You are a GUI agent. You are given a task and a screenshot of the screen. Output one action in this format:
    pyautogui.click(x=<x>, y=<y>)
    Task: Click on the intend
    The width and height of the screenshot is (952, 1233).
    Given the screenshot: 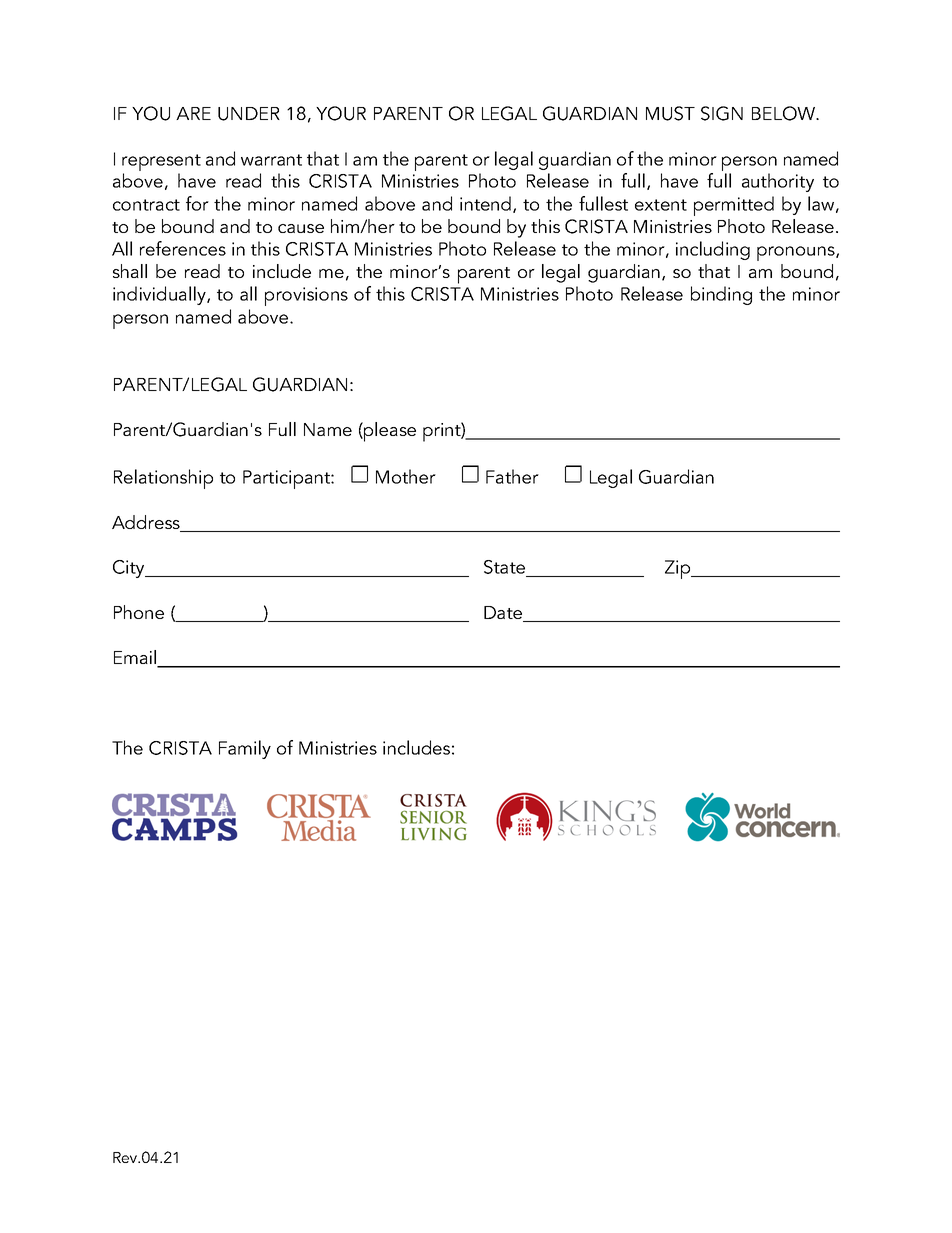 What is the action you would take?
    pyautogui.click(x=485, y=203)
